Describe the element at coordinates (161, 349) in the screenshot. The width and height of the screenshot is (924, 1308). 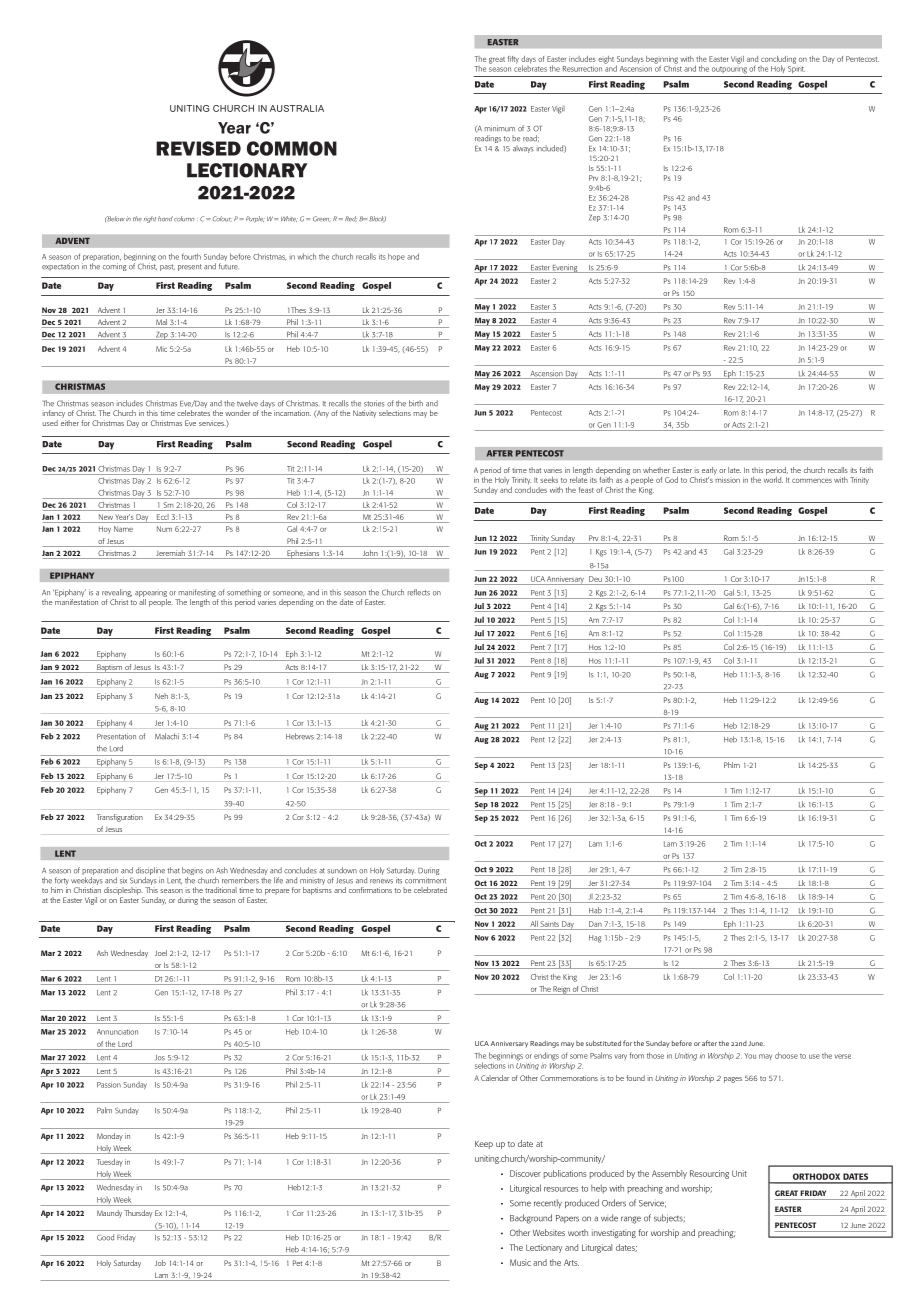
I see `Mic` at that location.
